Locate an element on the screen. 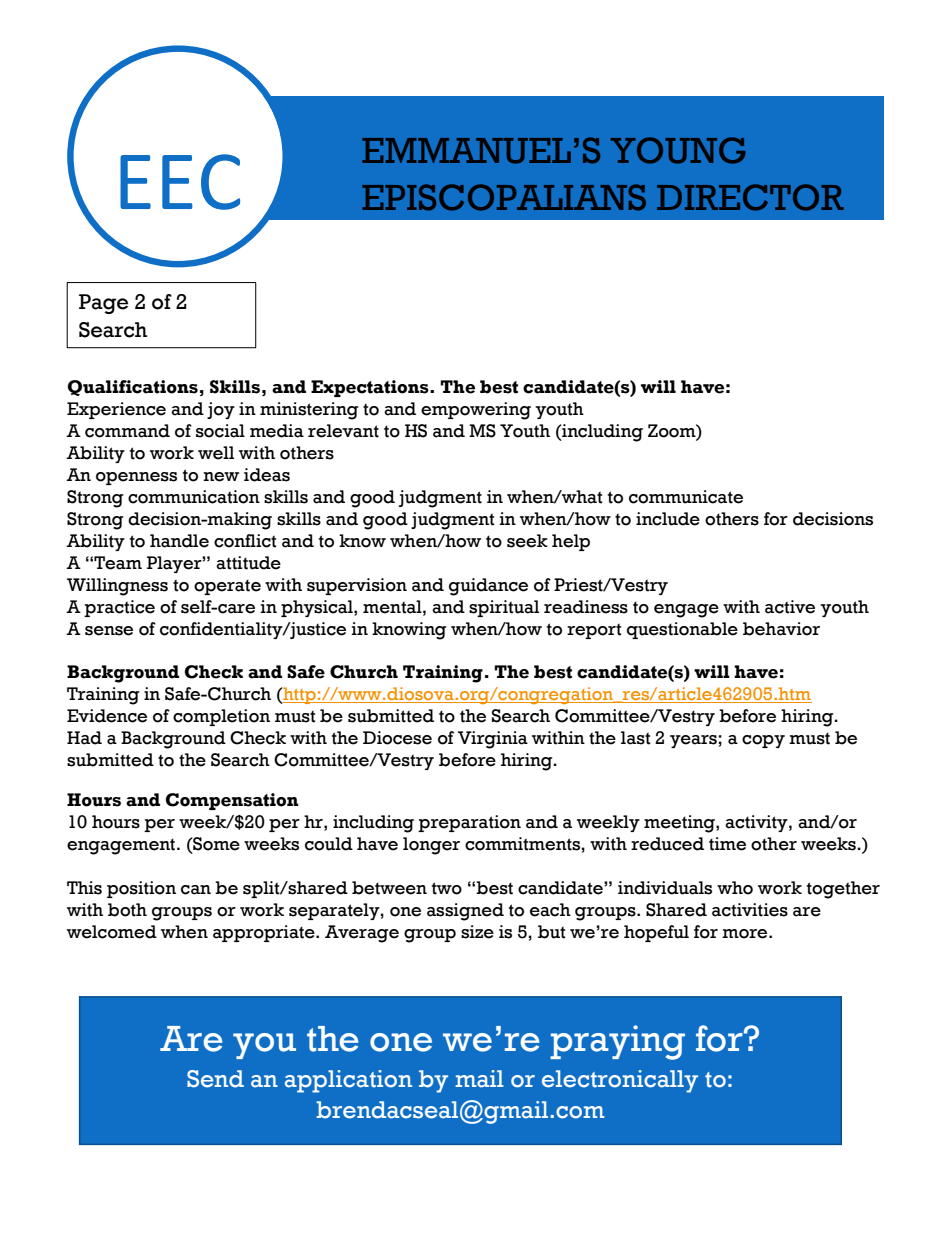 This screenshot has width=952, height=1233. practice is located at coordinates (119, 608).
